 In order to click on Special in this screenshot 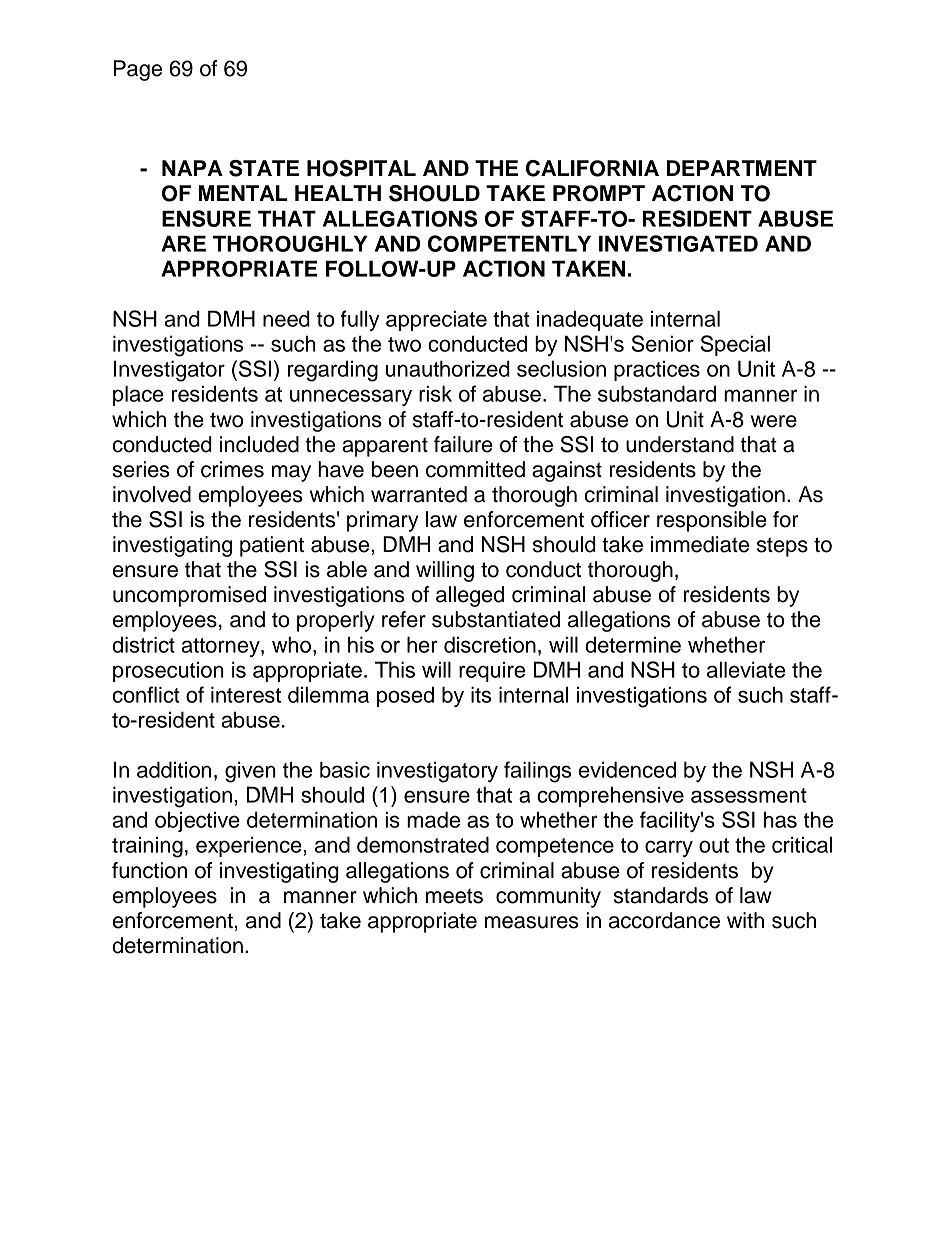, I will do `click(735, 345)`.
